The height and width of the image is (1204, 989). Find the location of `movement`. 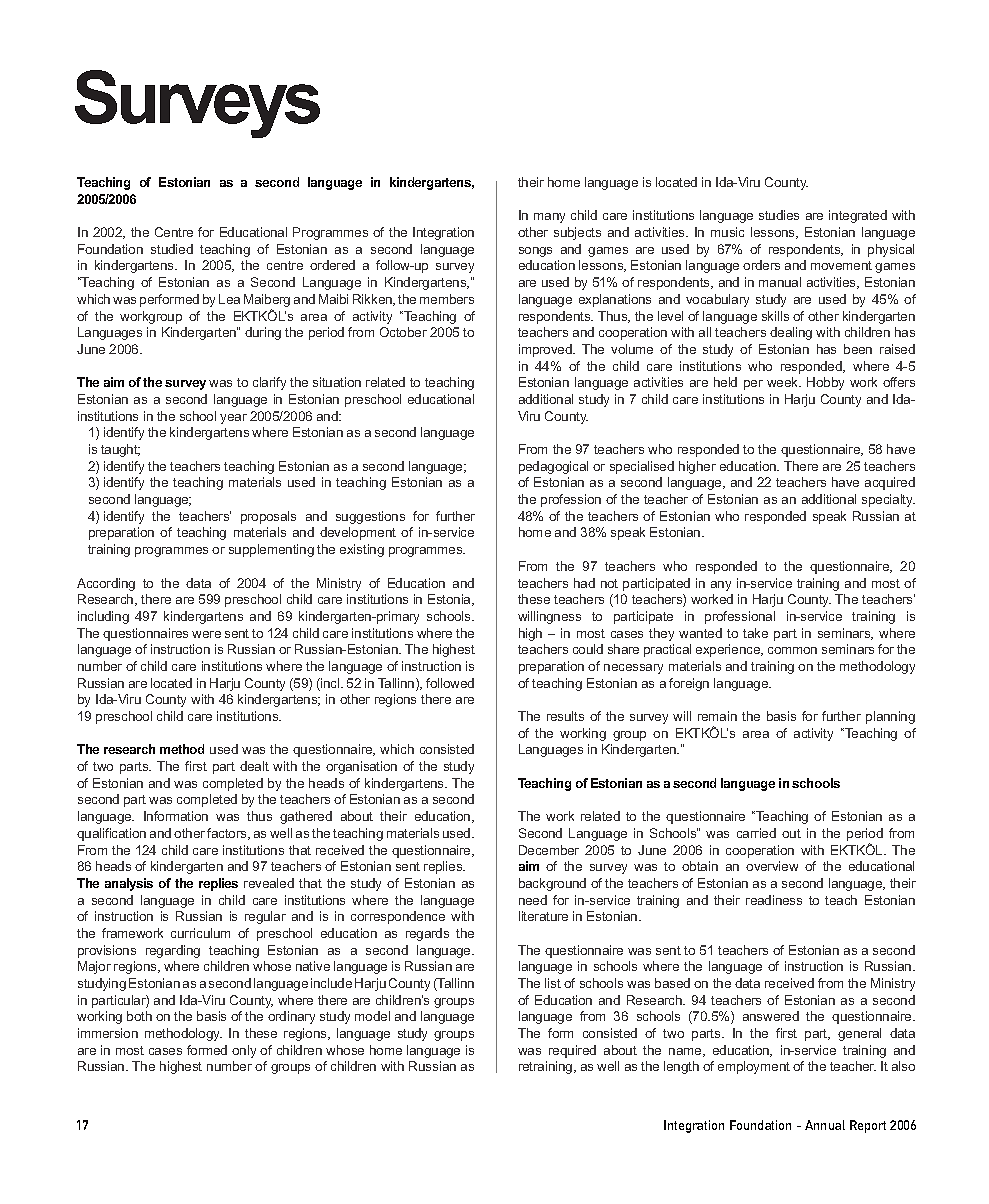

movement is located at coordinates (841, 265).
